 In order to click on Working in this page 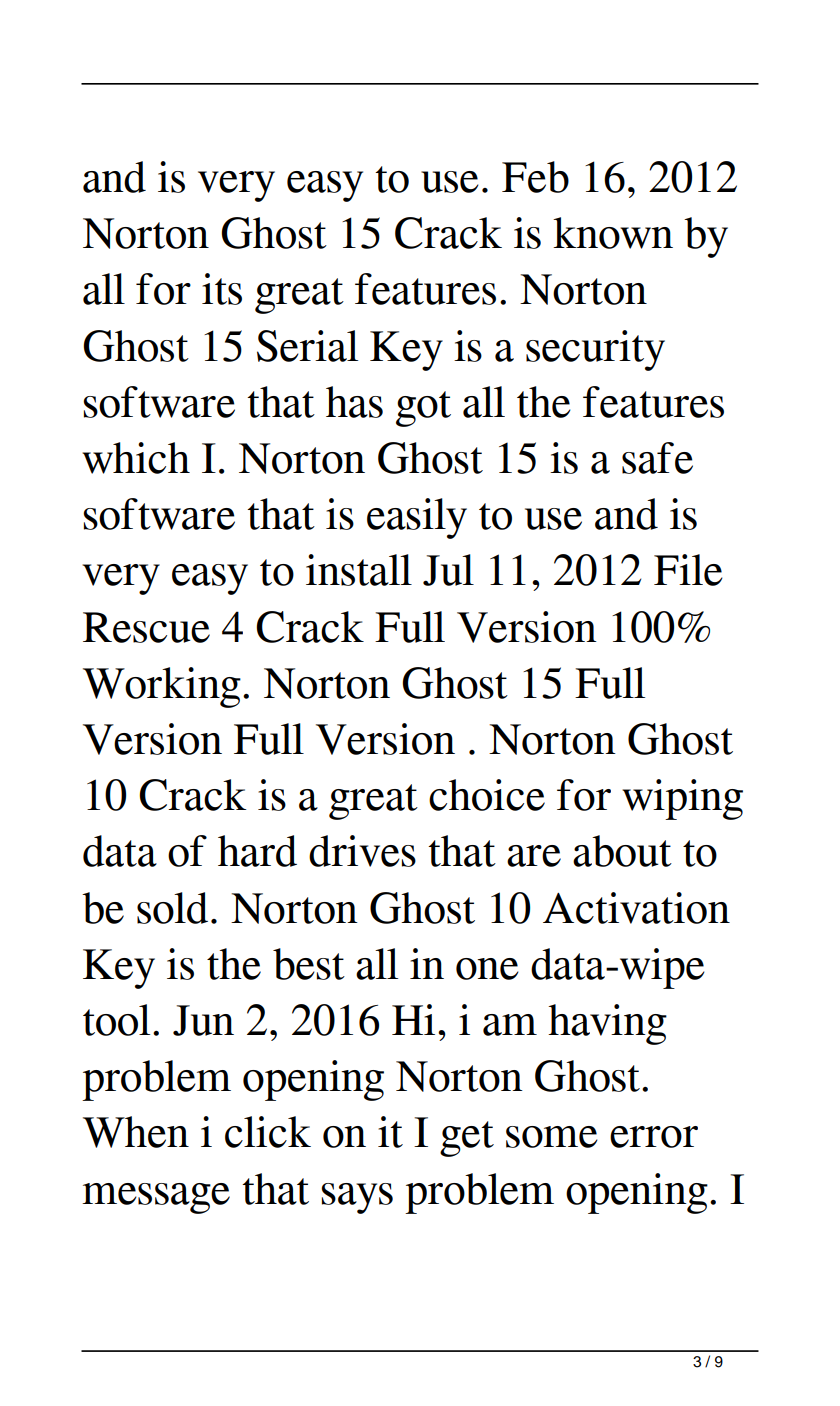, I will do `click(162, 687)`.
